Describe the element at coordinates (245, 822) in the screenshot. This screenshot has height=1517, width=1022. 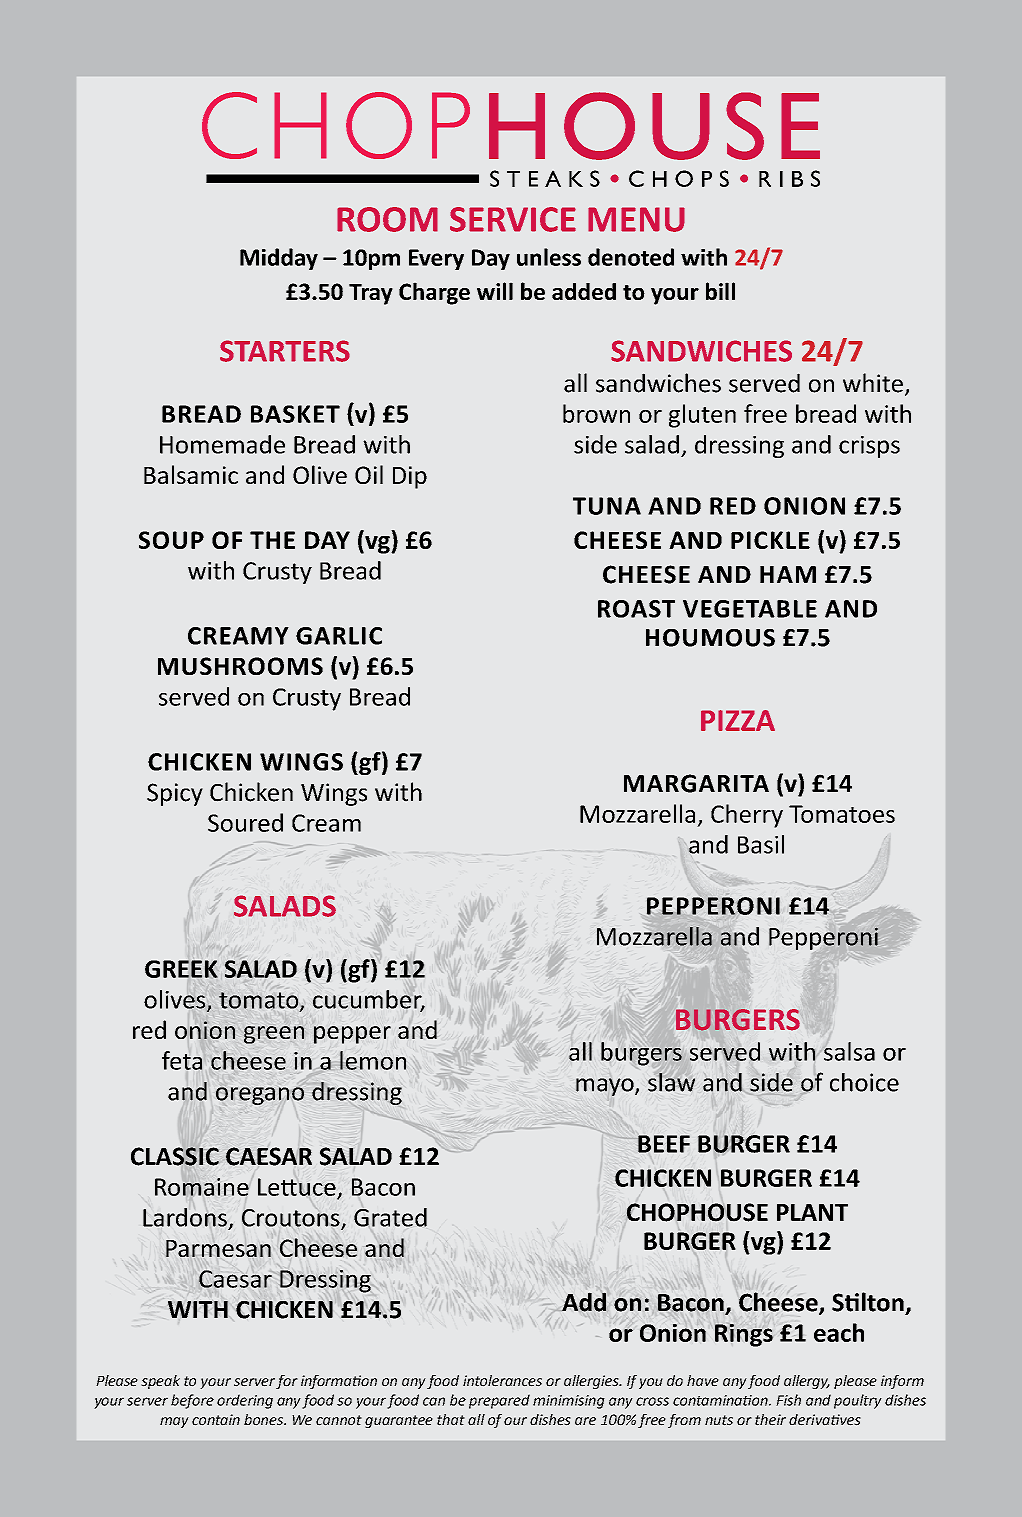
I see `Soured` at that location.
